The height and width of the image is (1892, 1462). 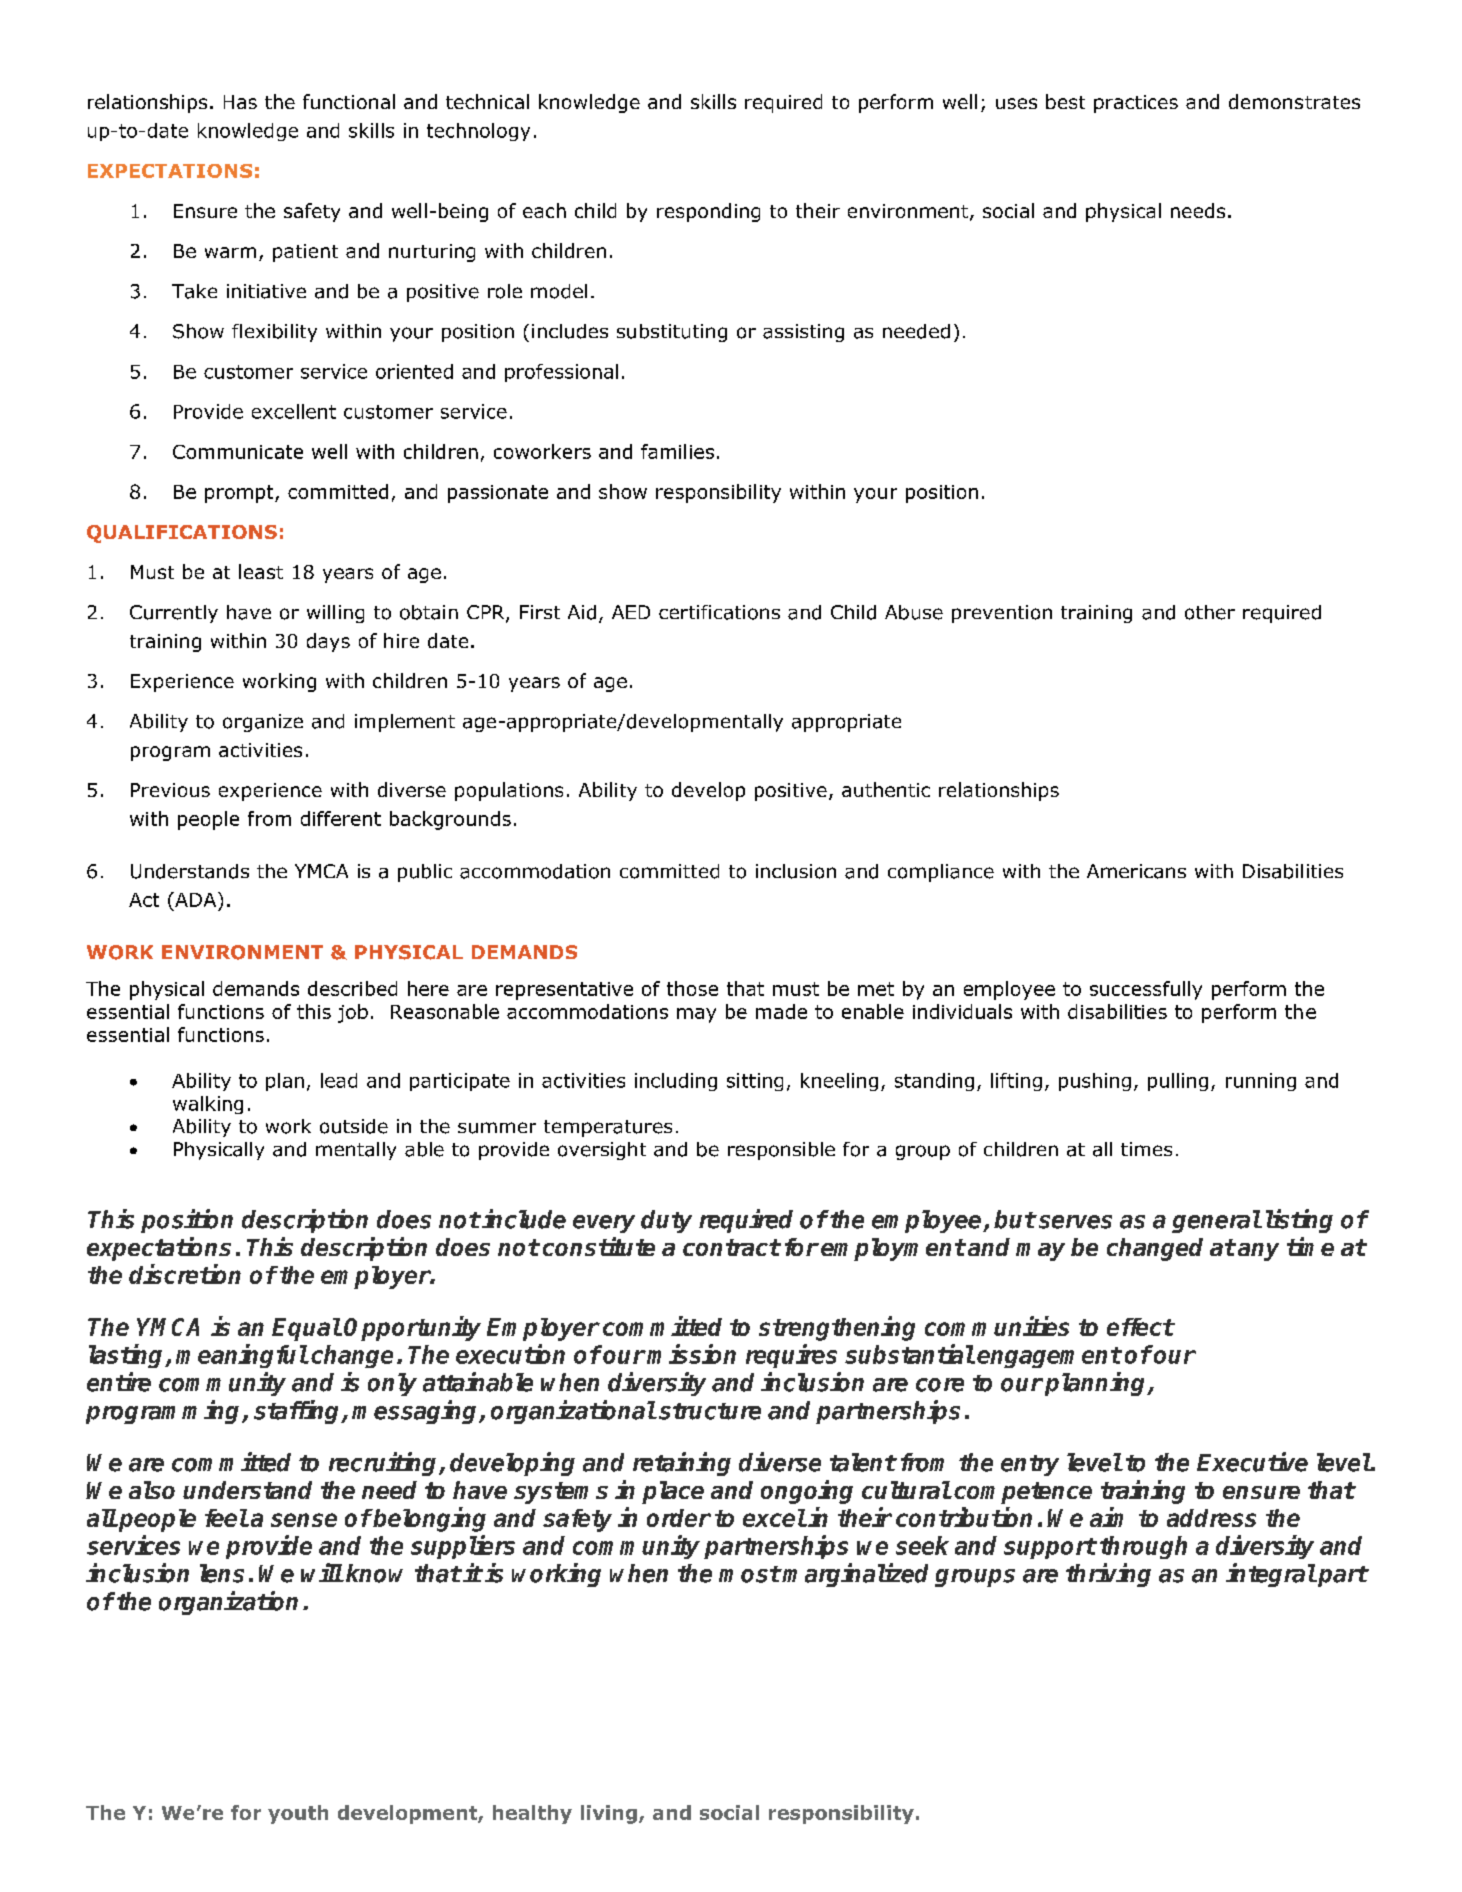 I want to click on responding, so click(x=708, y=212).
